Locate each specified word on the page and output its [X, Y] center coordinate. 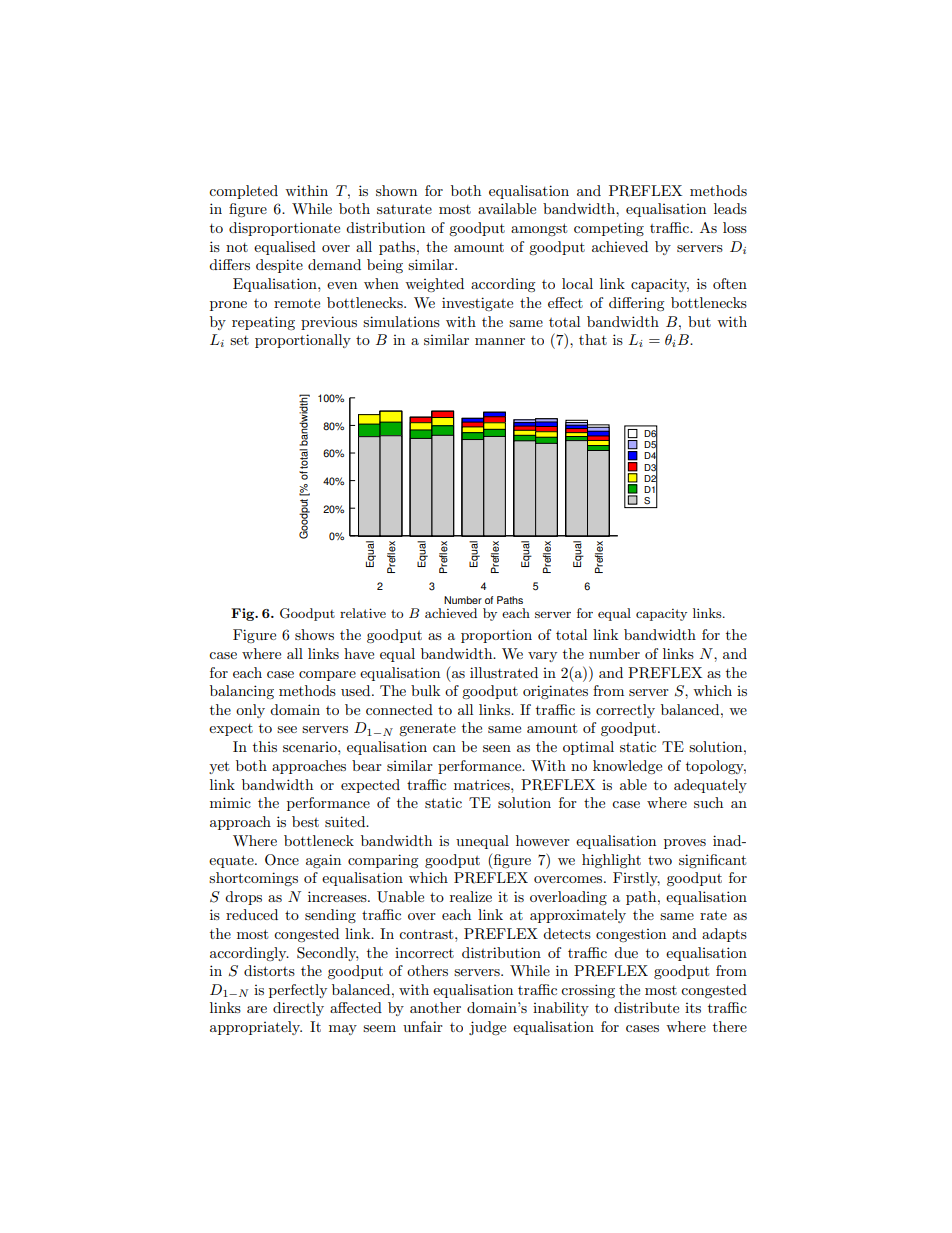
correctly [625, 711]
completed [243, 192]
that [593, 339]
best [305, 821]
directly [298, 1009]
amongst [539, 229]
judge [487, 1028]
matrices [483, 785]
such [708, 802]
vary [542, 657]
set [239, 340]
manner [500, 341]
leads [730, 208]
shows [314, 634]
